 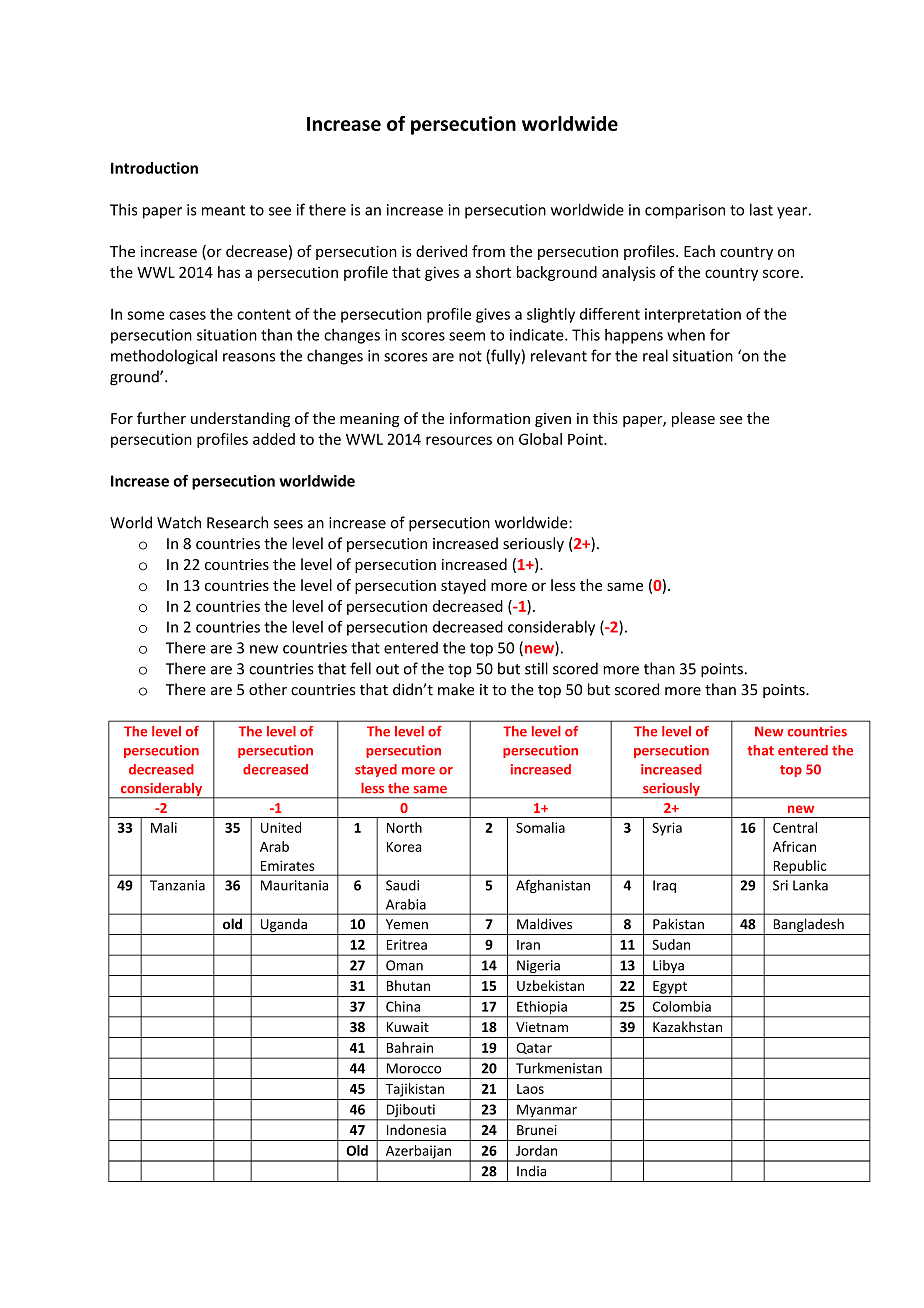 I want to click on Jordan, so click(x=536, y=1150).
